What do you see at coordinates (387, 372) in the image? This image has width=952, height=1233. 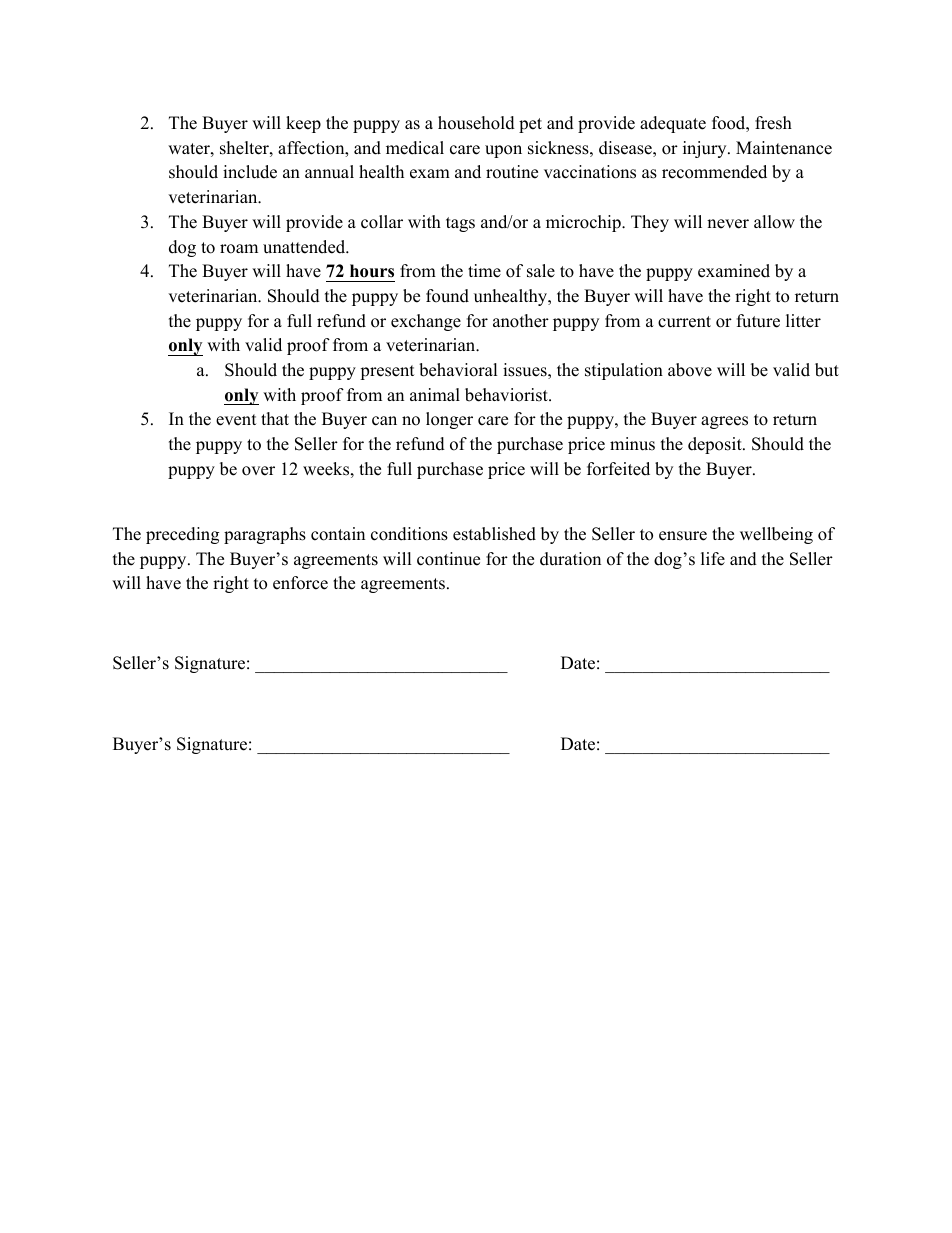 I see `present` at bounding box center [387, 372].
